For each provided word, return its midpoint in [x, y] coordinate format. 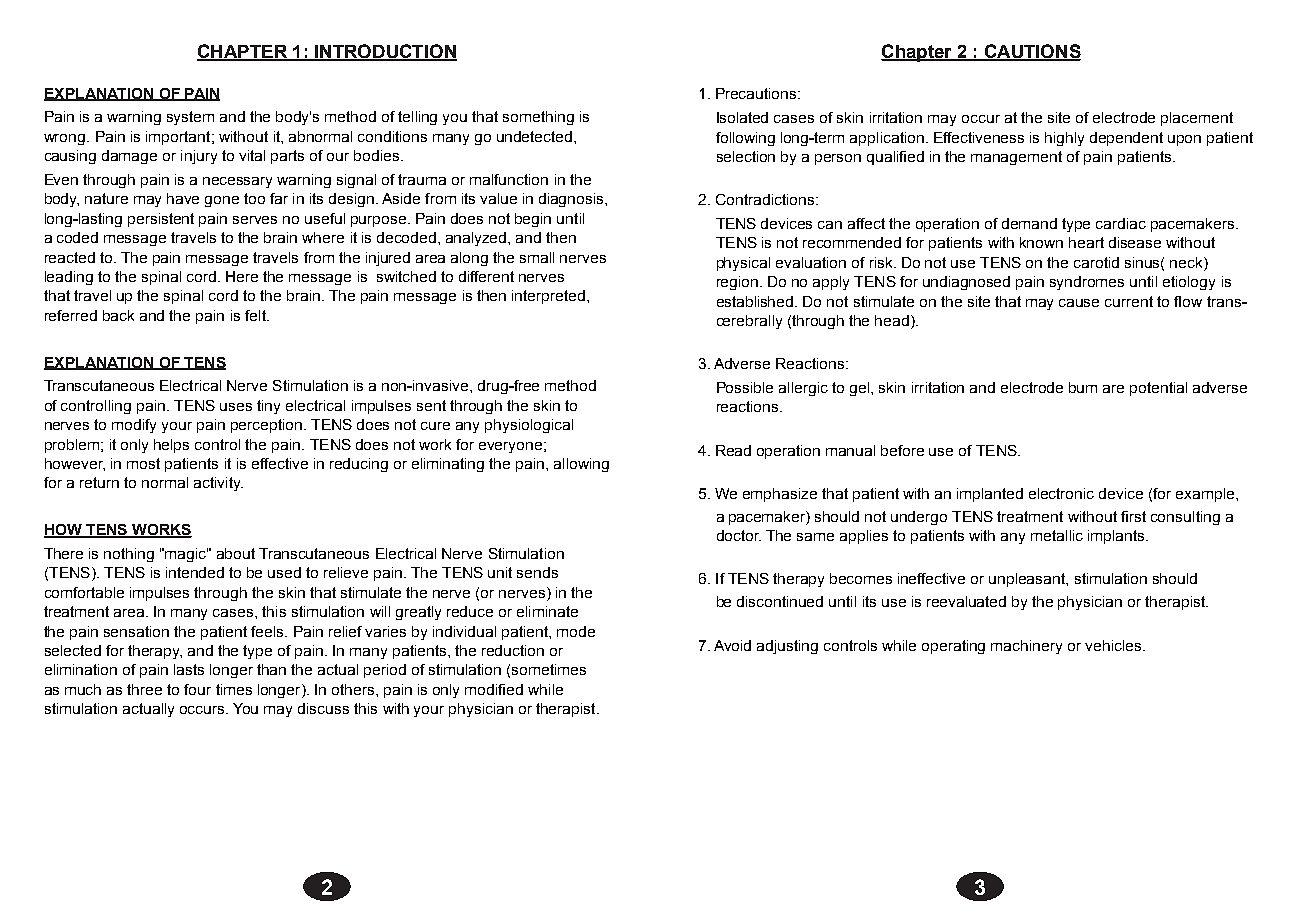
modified [494, 689]
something [538, 118]
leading [69, 278]
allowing [581, 465]
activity [218, 484]
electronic [1061, 493]
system [190, 118]
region [737, 283]
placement [1197, 119]
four [197, 689]
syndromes [1087, 283]
